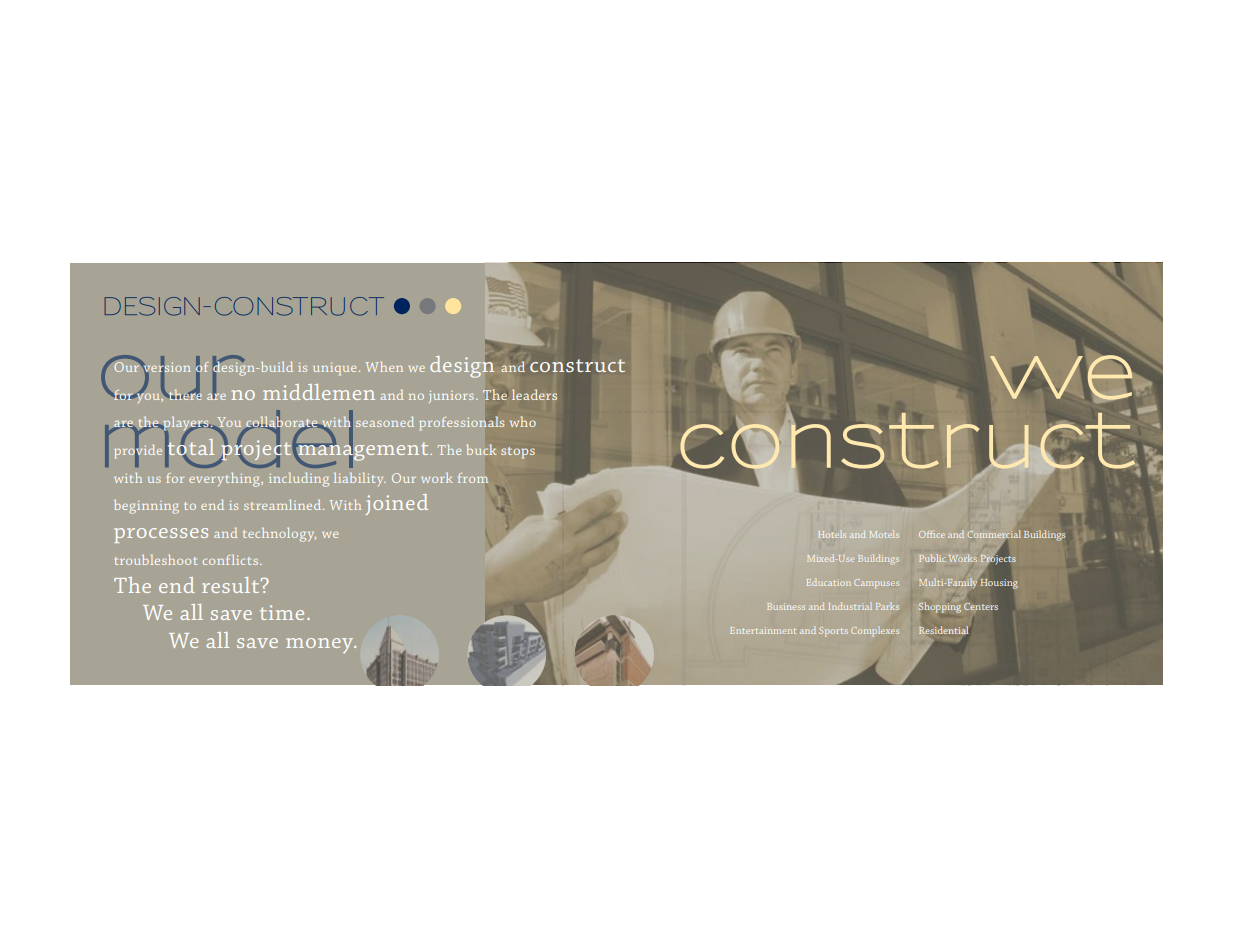  Describe the element at coordinates (232, 560) in the screenshot. I see `conflicts` at that location.
